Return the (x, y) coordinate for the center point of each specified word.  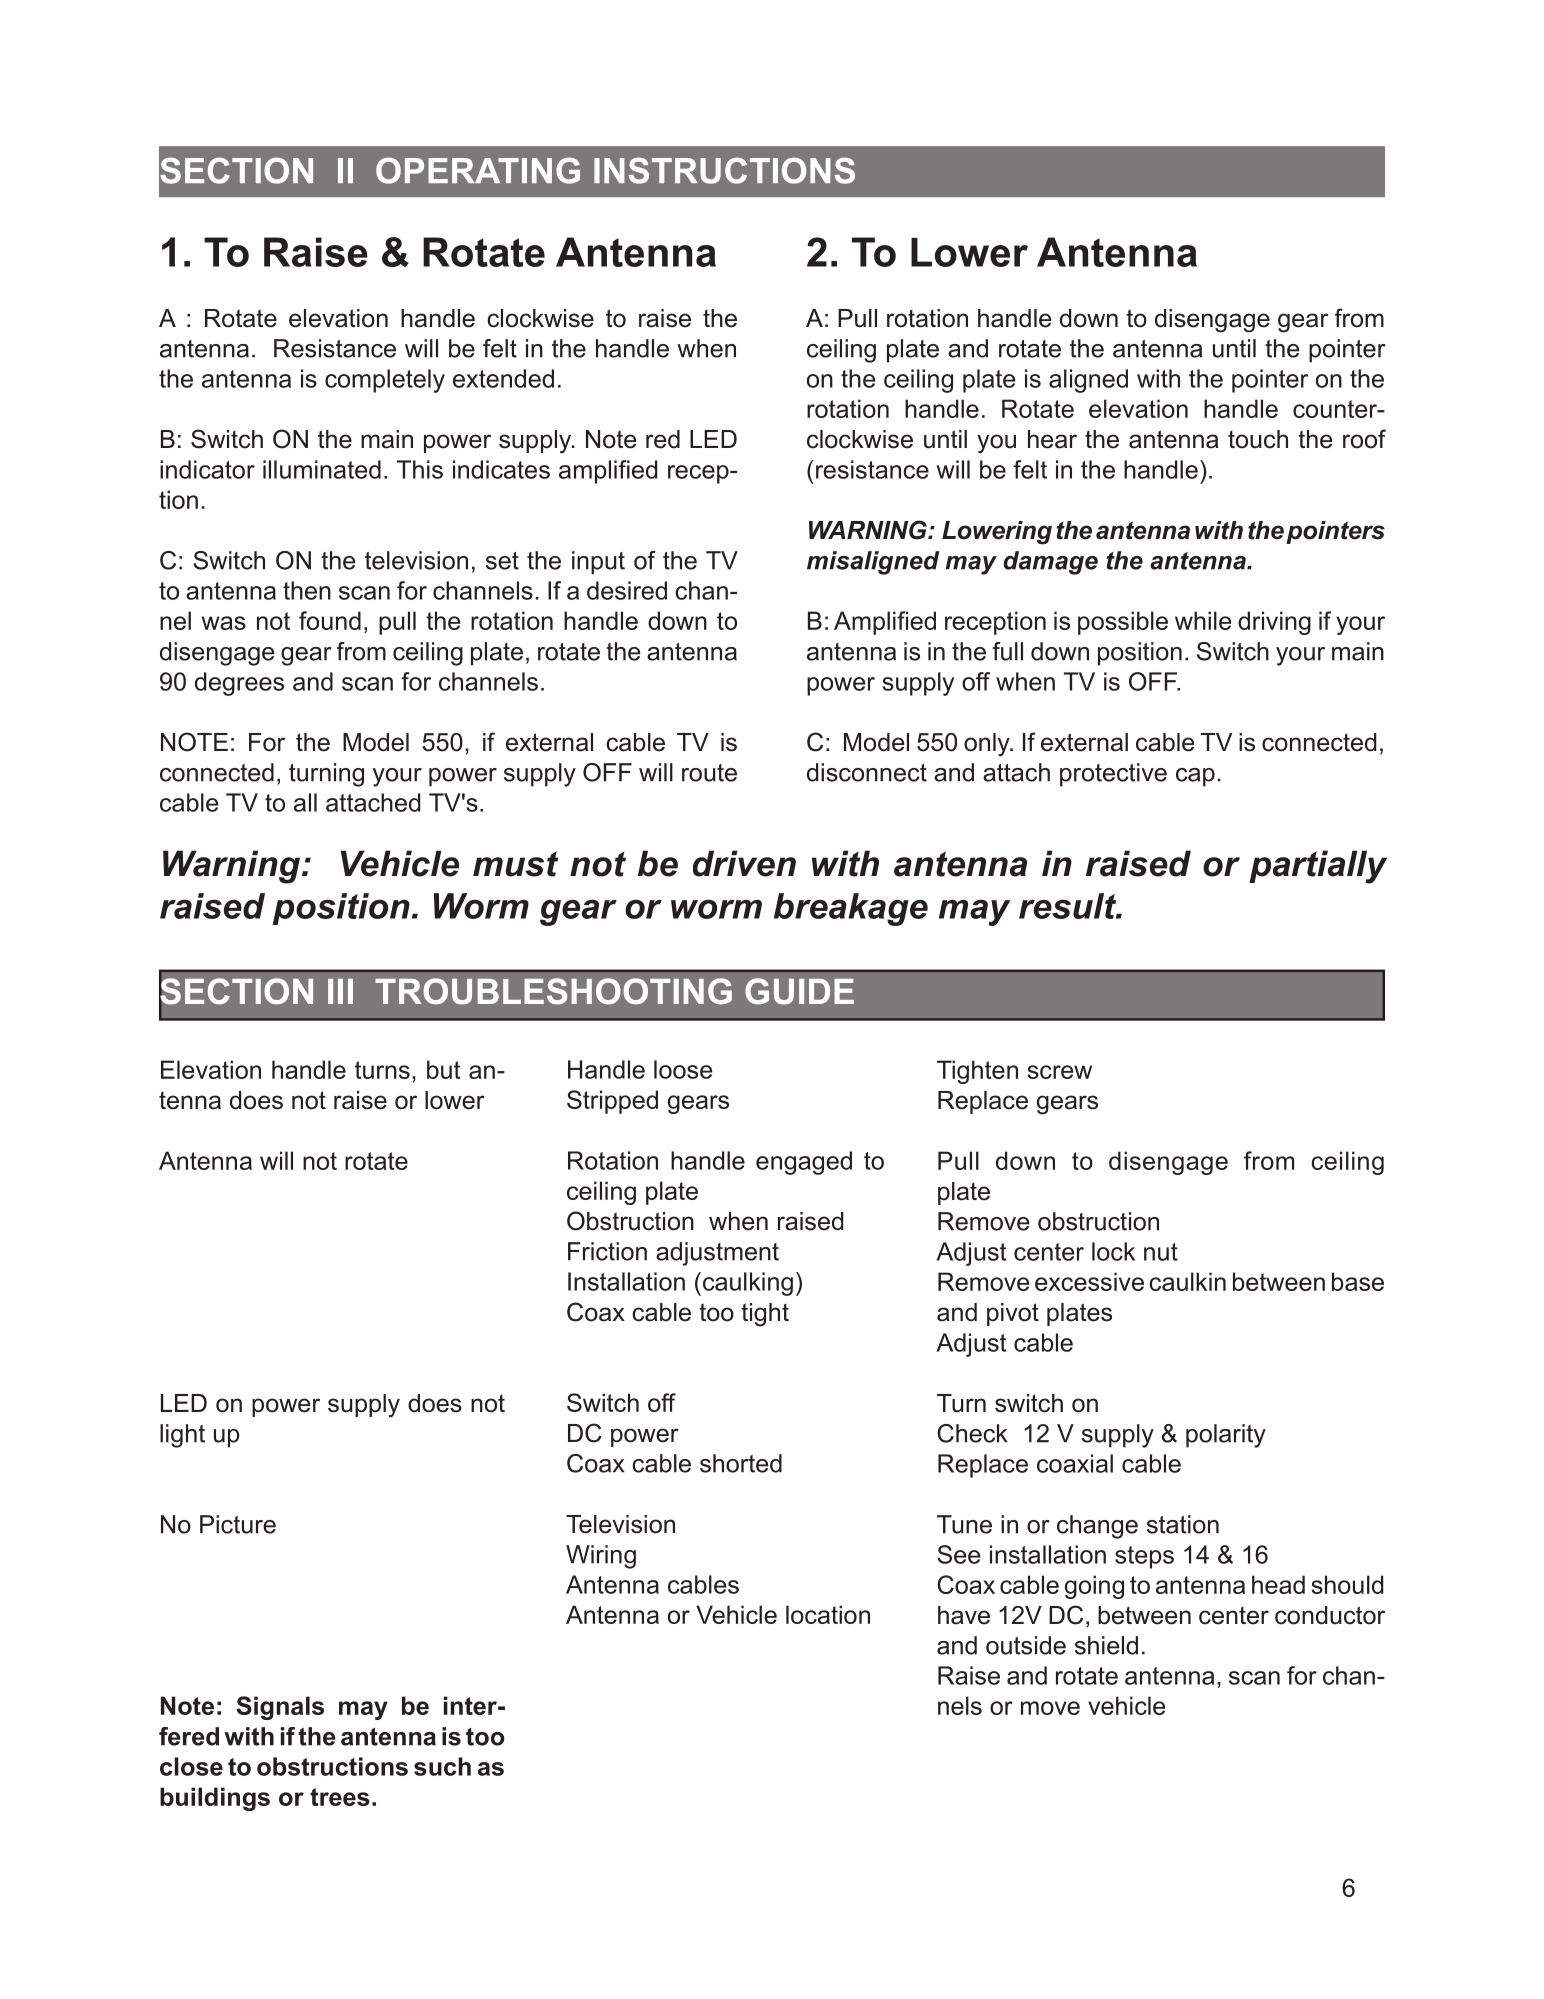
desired (627, 590)
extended (503, 378)
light (182, 1436)
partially (1318, 867)
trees (340, 1797)
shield (1106, 1645)
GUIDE (799, 991)
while (1203, 620)
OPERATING (478, 170)
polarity (1226, 1436)
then (307, 590)
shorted (741, 1463)
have (964, 1615)
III (340, 991)
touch (1258, 439)
